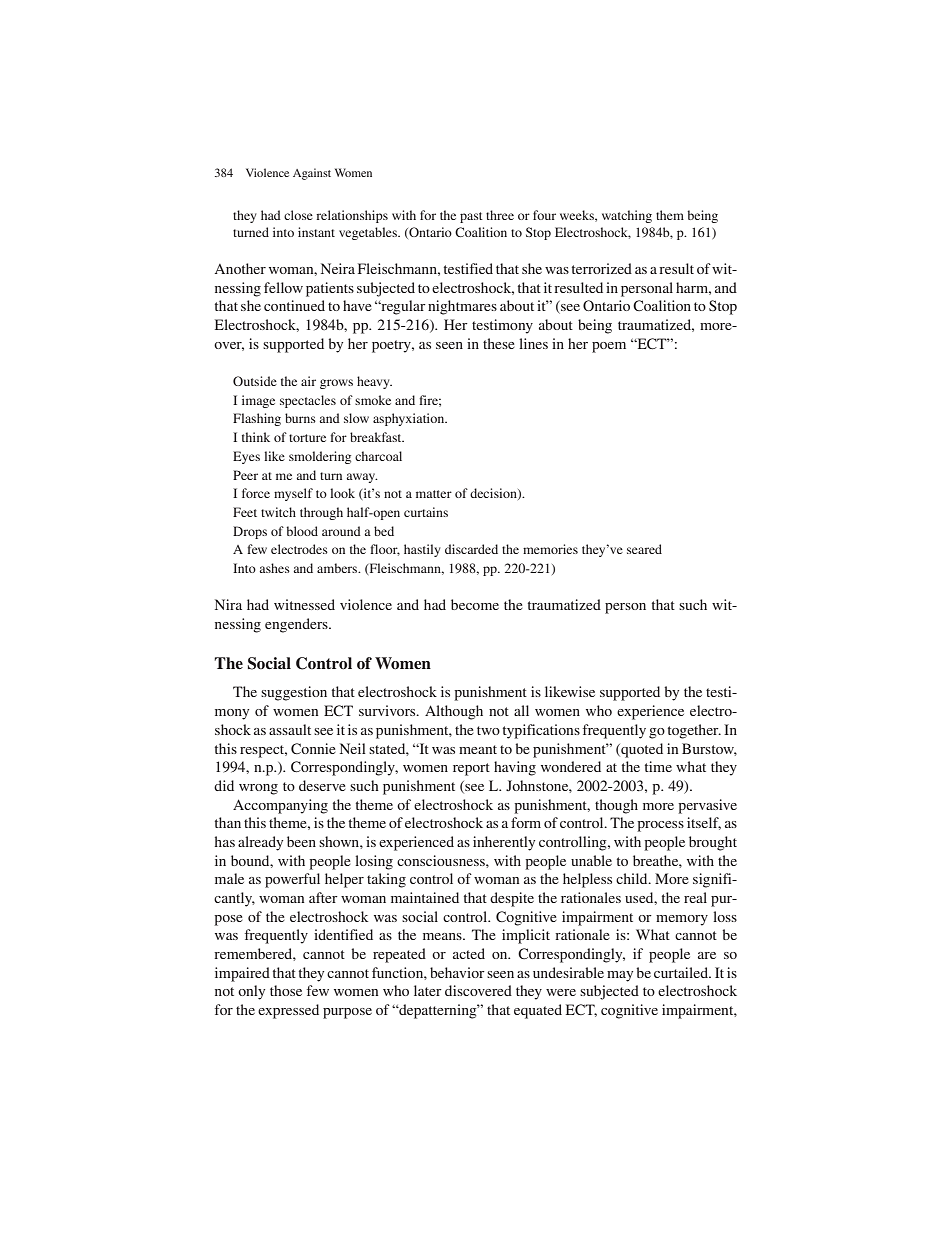  Describe the element at coordinates (658, 766) in the screenshot. I see `time` at that location.
